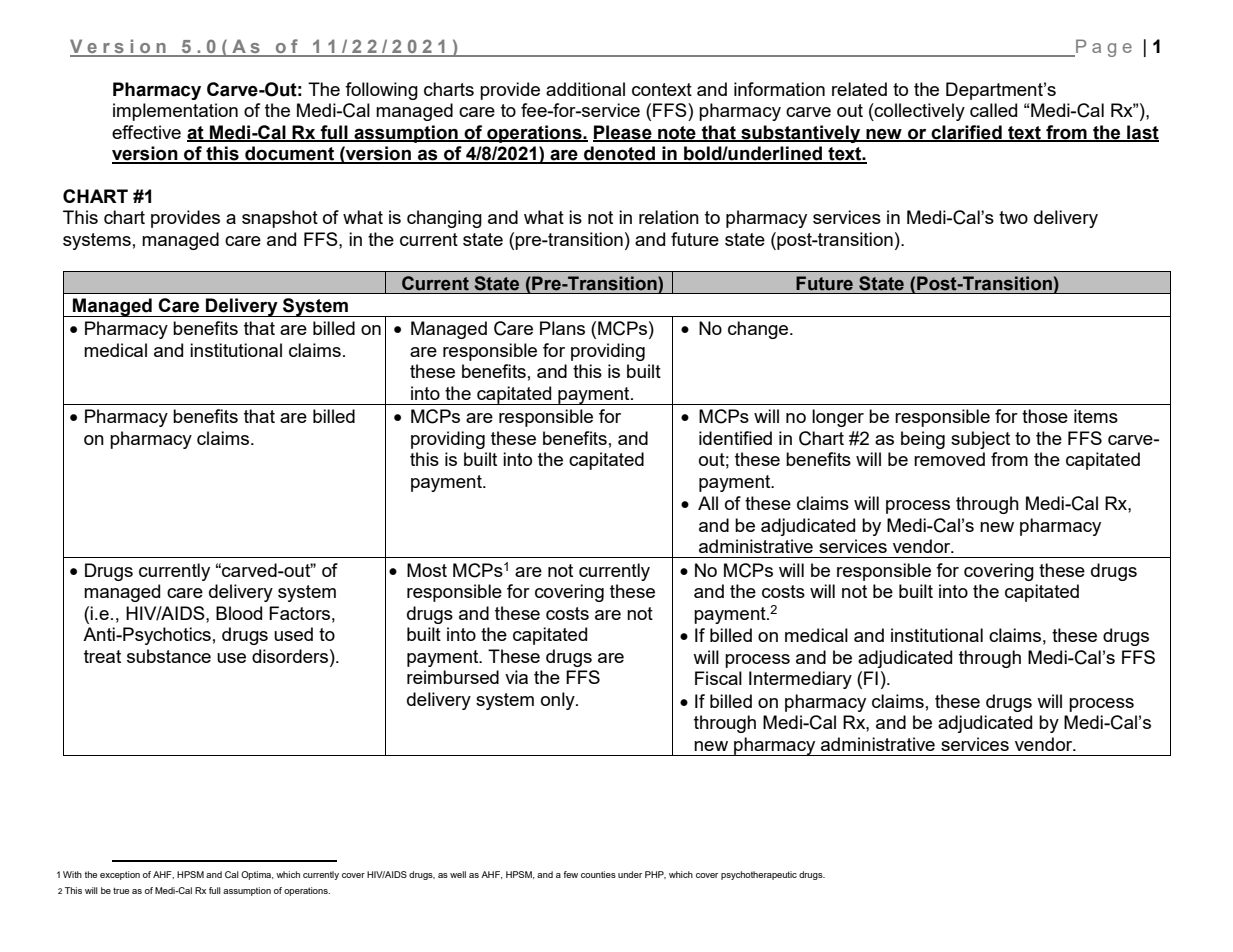 The image size is (1233, 952). What do you see at coordinates (623, 133) in the page?
I see `Please` at bounding box center [623, 133].
